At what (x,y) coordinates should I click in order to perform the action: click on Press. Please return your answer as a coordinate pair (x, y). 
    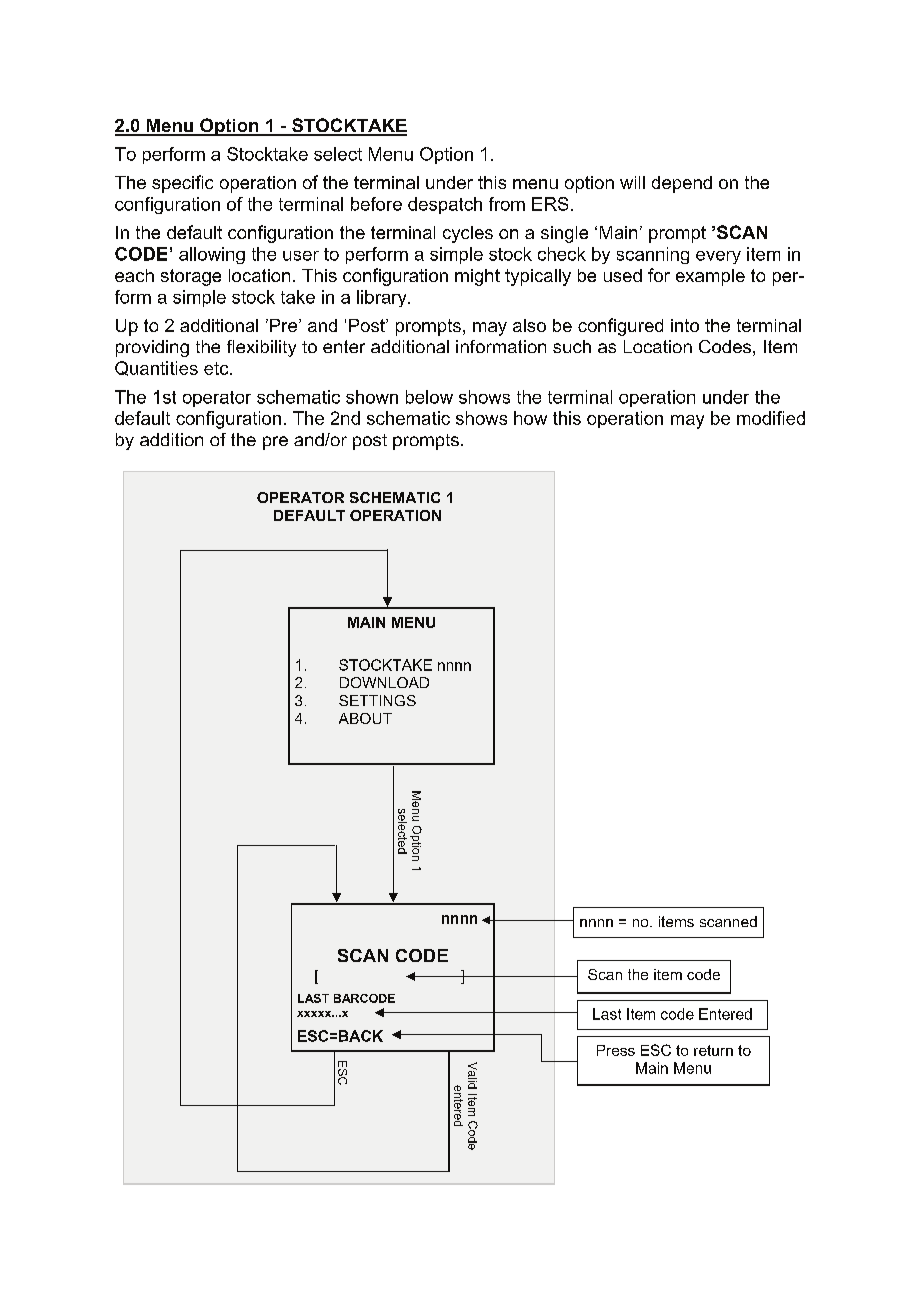
    Looking at the image, I should click on (616, 1050).
